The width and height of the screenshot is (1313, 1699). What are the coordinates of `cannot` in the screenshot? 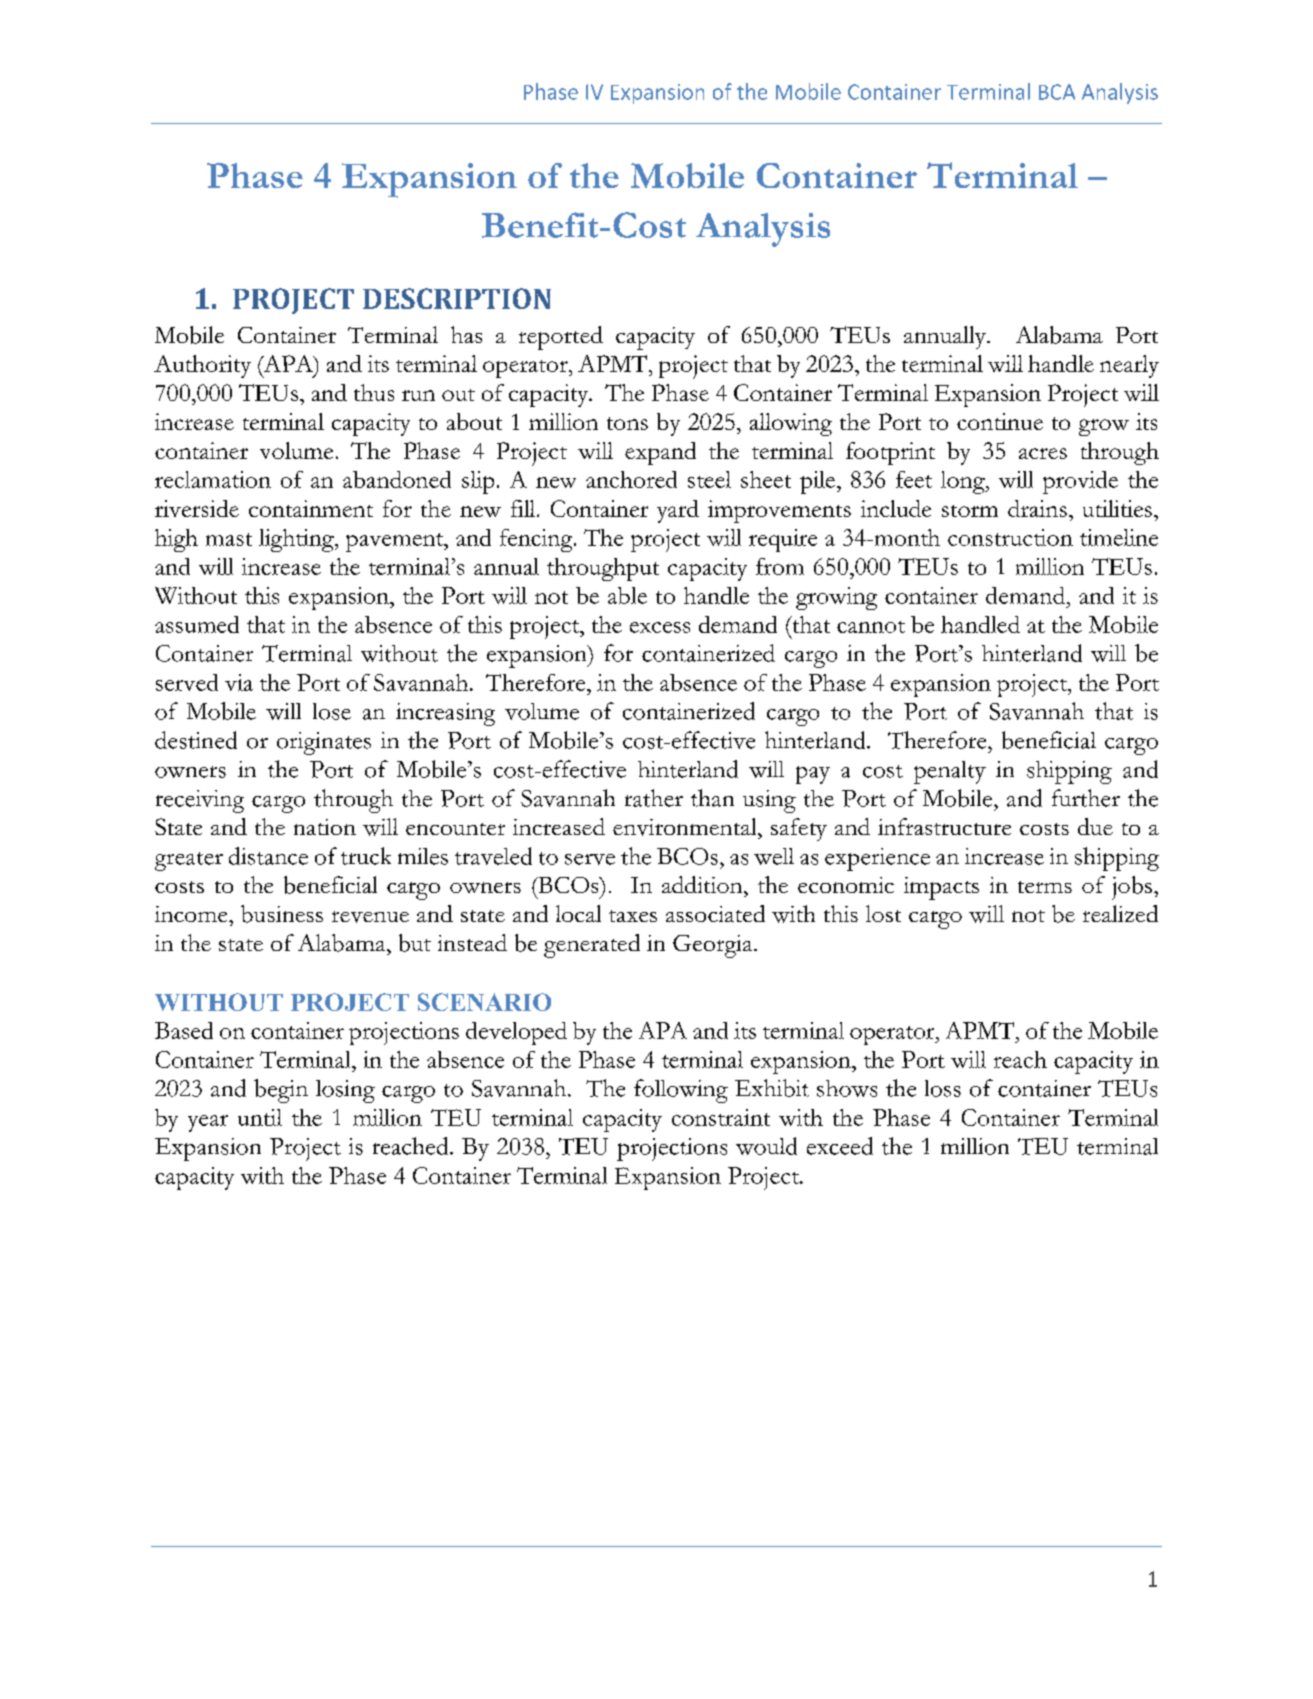 It's located at (871, 627).
